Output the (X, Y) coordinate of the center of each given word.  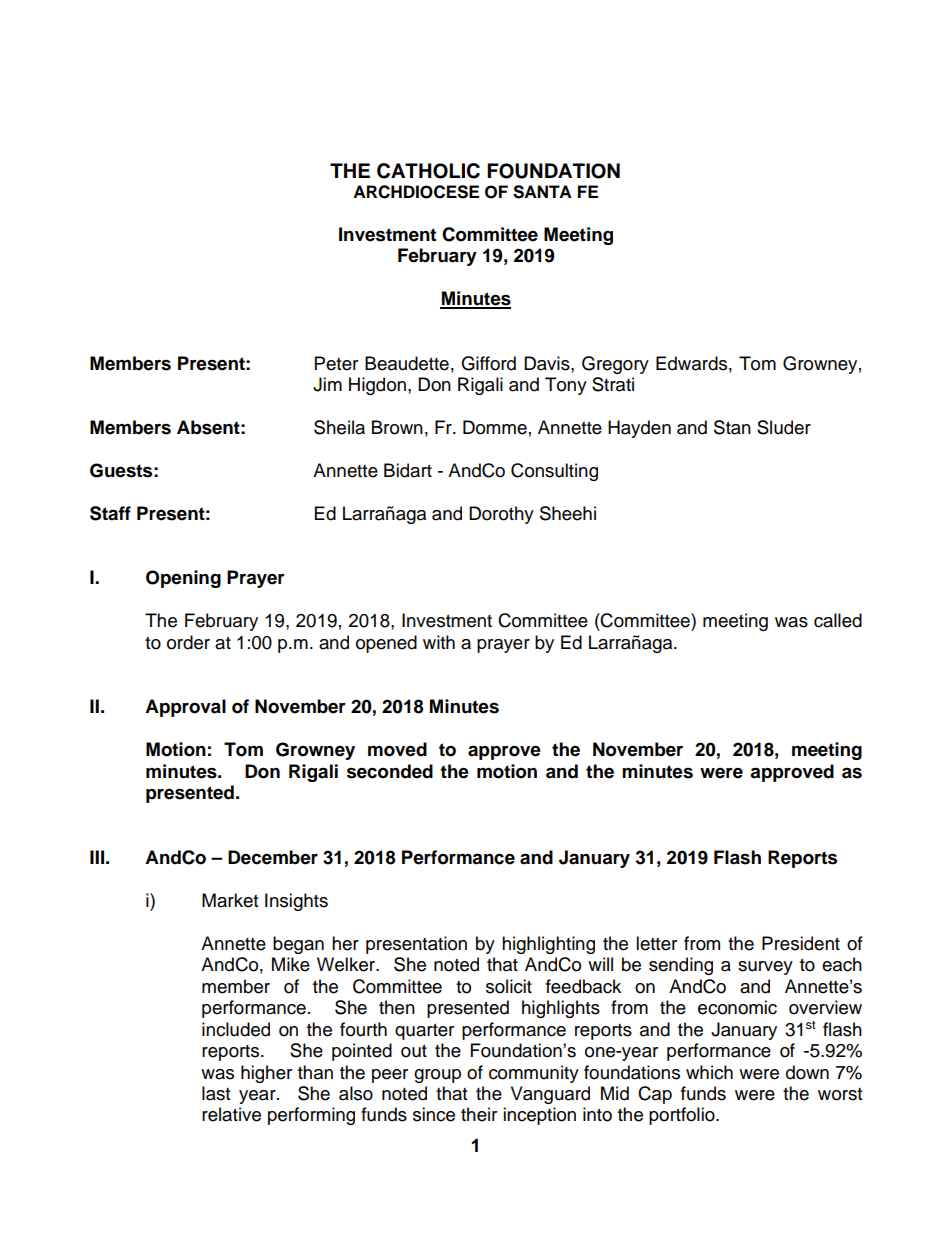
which (709, 1072)
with (439, 642)
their (479, 1114)
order (188, 642)
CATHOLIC (428, 171)
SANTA (542, 192)
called (838, 620)
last (216, 1093)
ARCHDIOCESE (416, 192)
